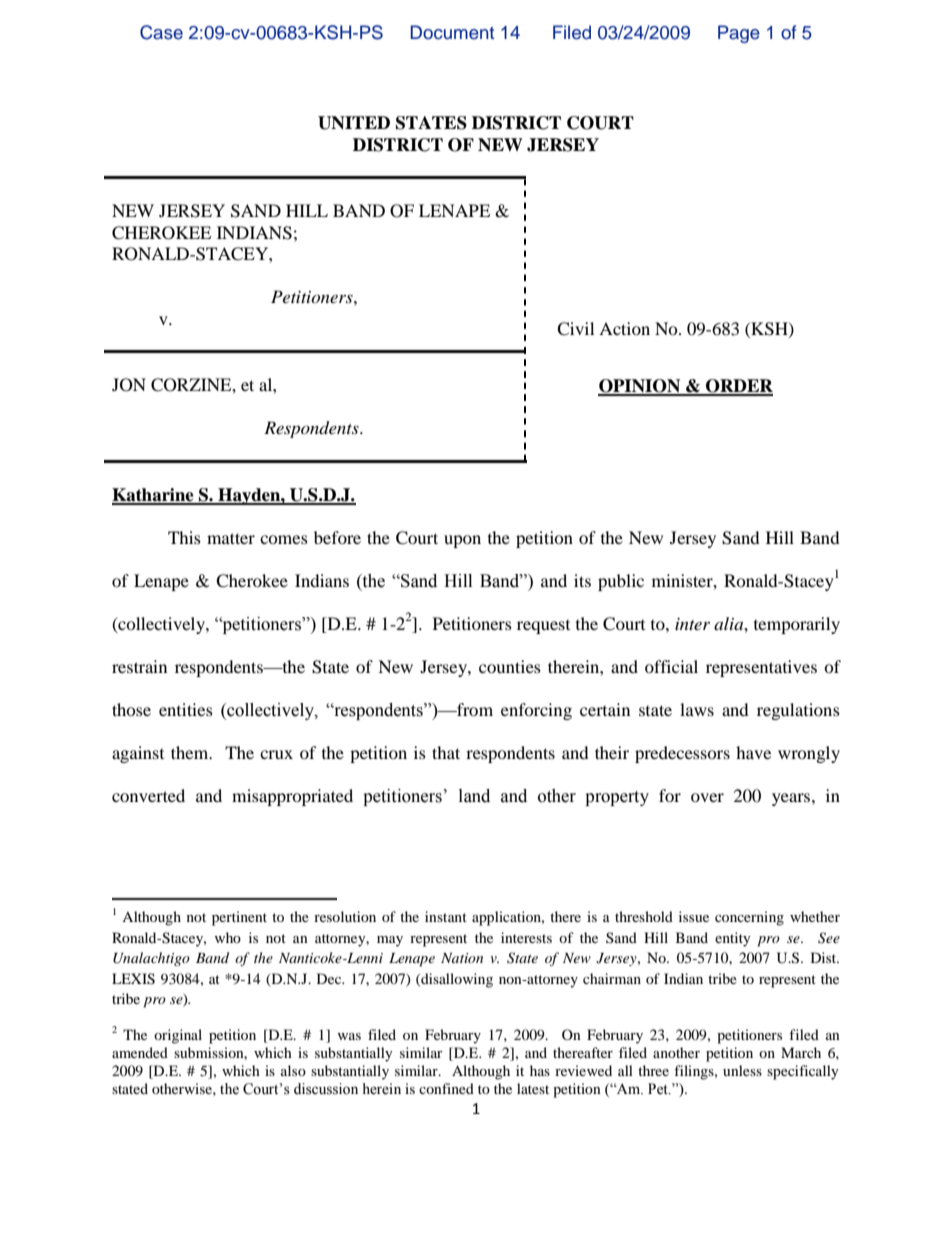 The width and height of the screenshot is (952, 1233). What do you see at coordinates (452, 32) in the screenshot?
I see `Document` at bounding box center [452, 32].
